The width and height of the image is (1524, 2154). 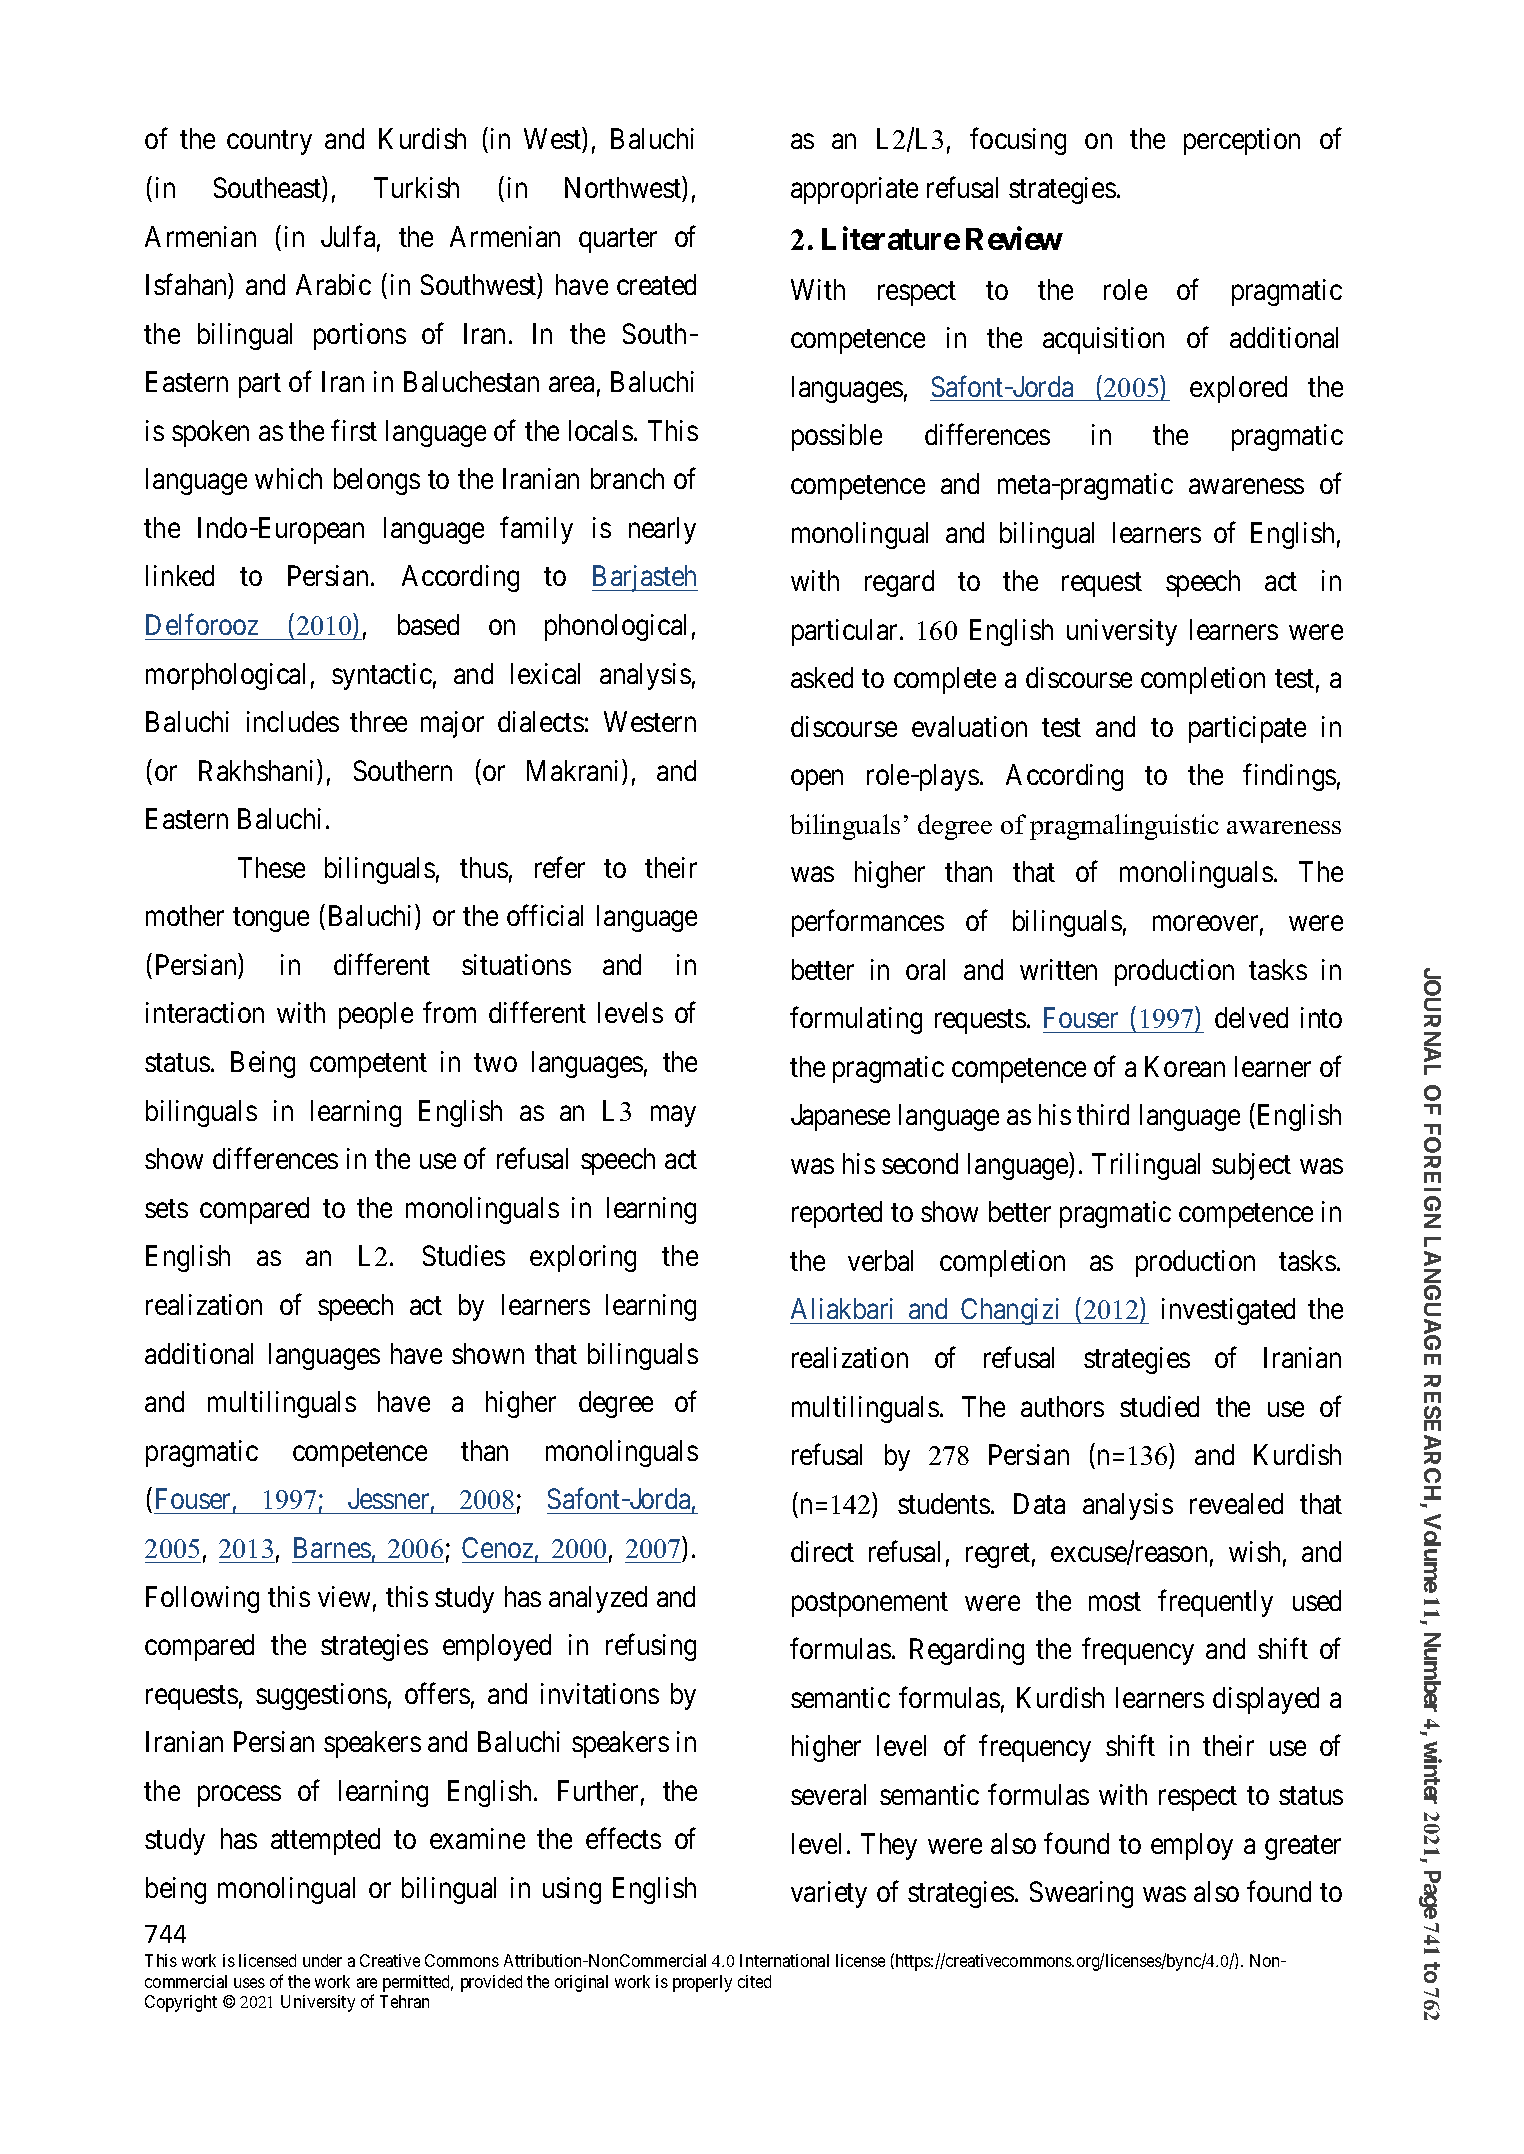 I want to click on studied, so click(x=1159, y=1406).
